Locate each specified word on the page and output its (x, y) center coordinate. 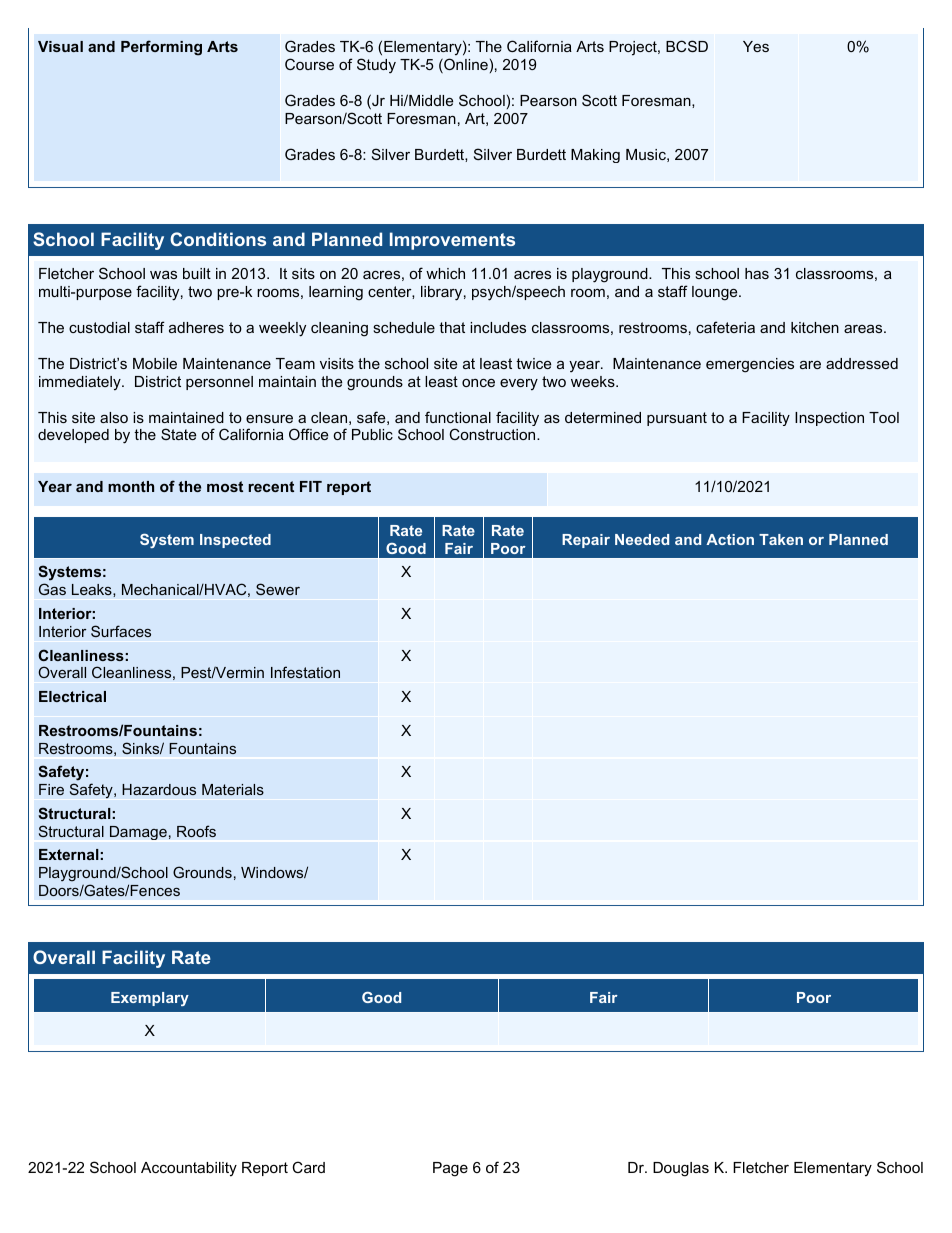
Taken (781, 539)
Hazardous (159, 789)
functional (458, 417)
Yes (756, 46)
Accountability (189, 1169)
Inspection (829, 419)
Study (376, 66)
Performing (161, 48)
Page (450, 1169)
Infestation (305, 672)
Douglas (681, 1169)
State (178, 434)
